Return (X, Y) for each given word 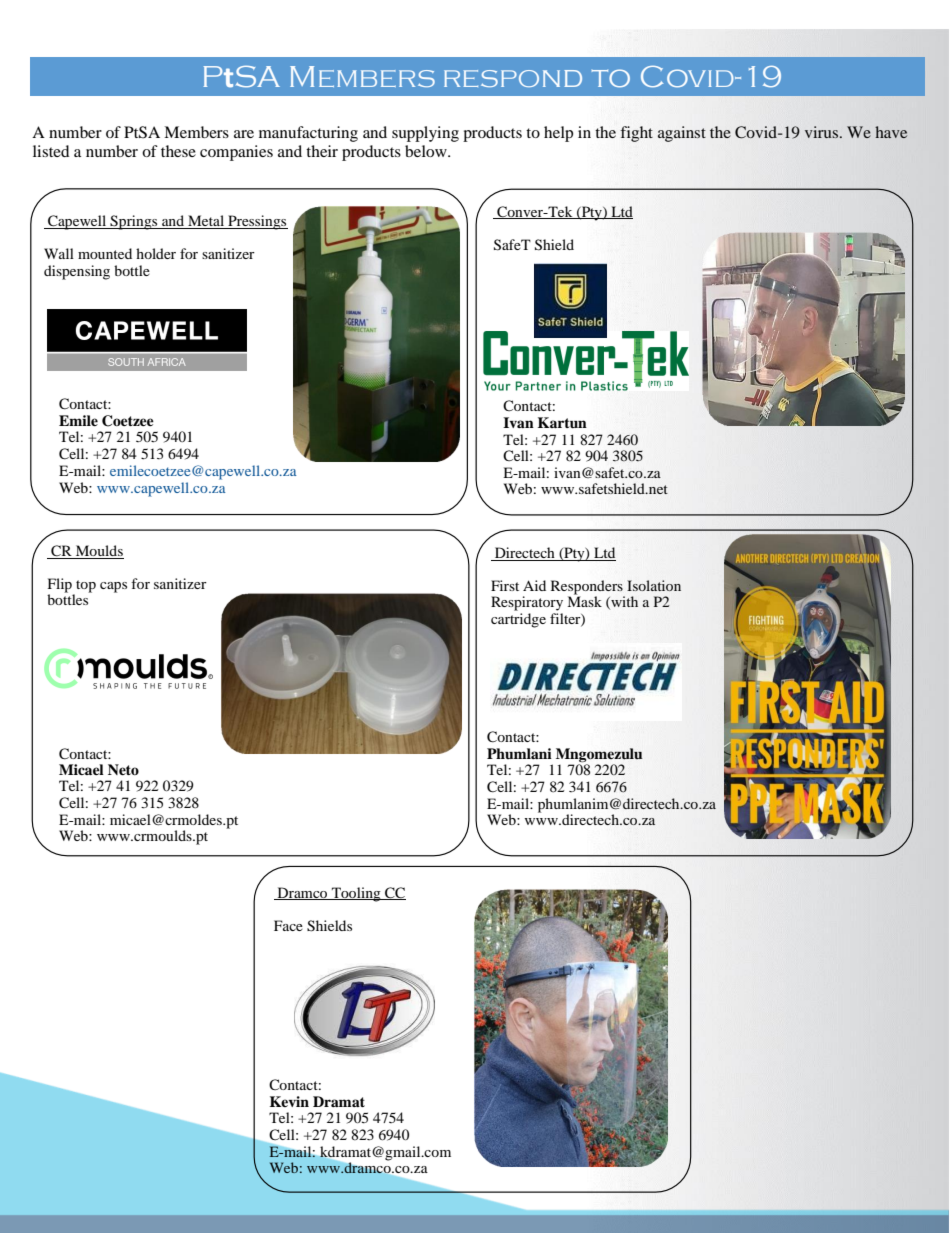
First (505, 585)
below (427, 151)
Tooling (356, 894)
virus (823, 132)
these (178, 151)
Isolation (654, 585)
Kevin (289, 1101)
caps (113, 587)
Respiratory (527, 603)
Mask (584, 600)
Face (288, 925)
